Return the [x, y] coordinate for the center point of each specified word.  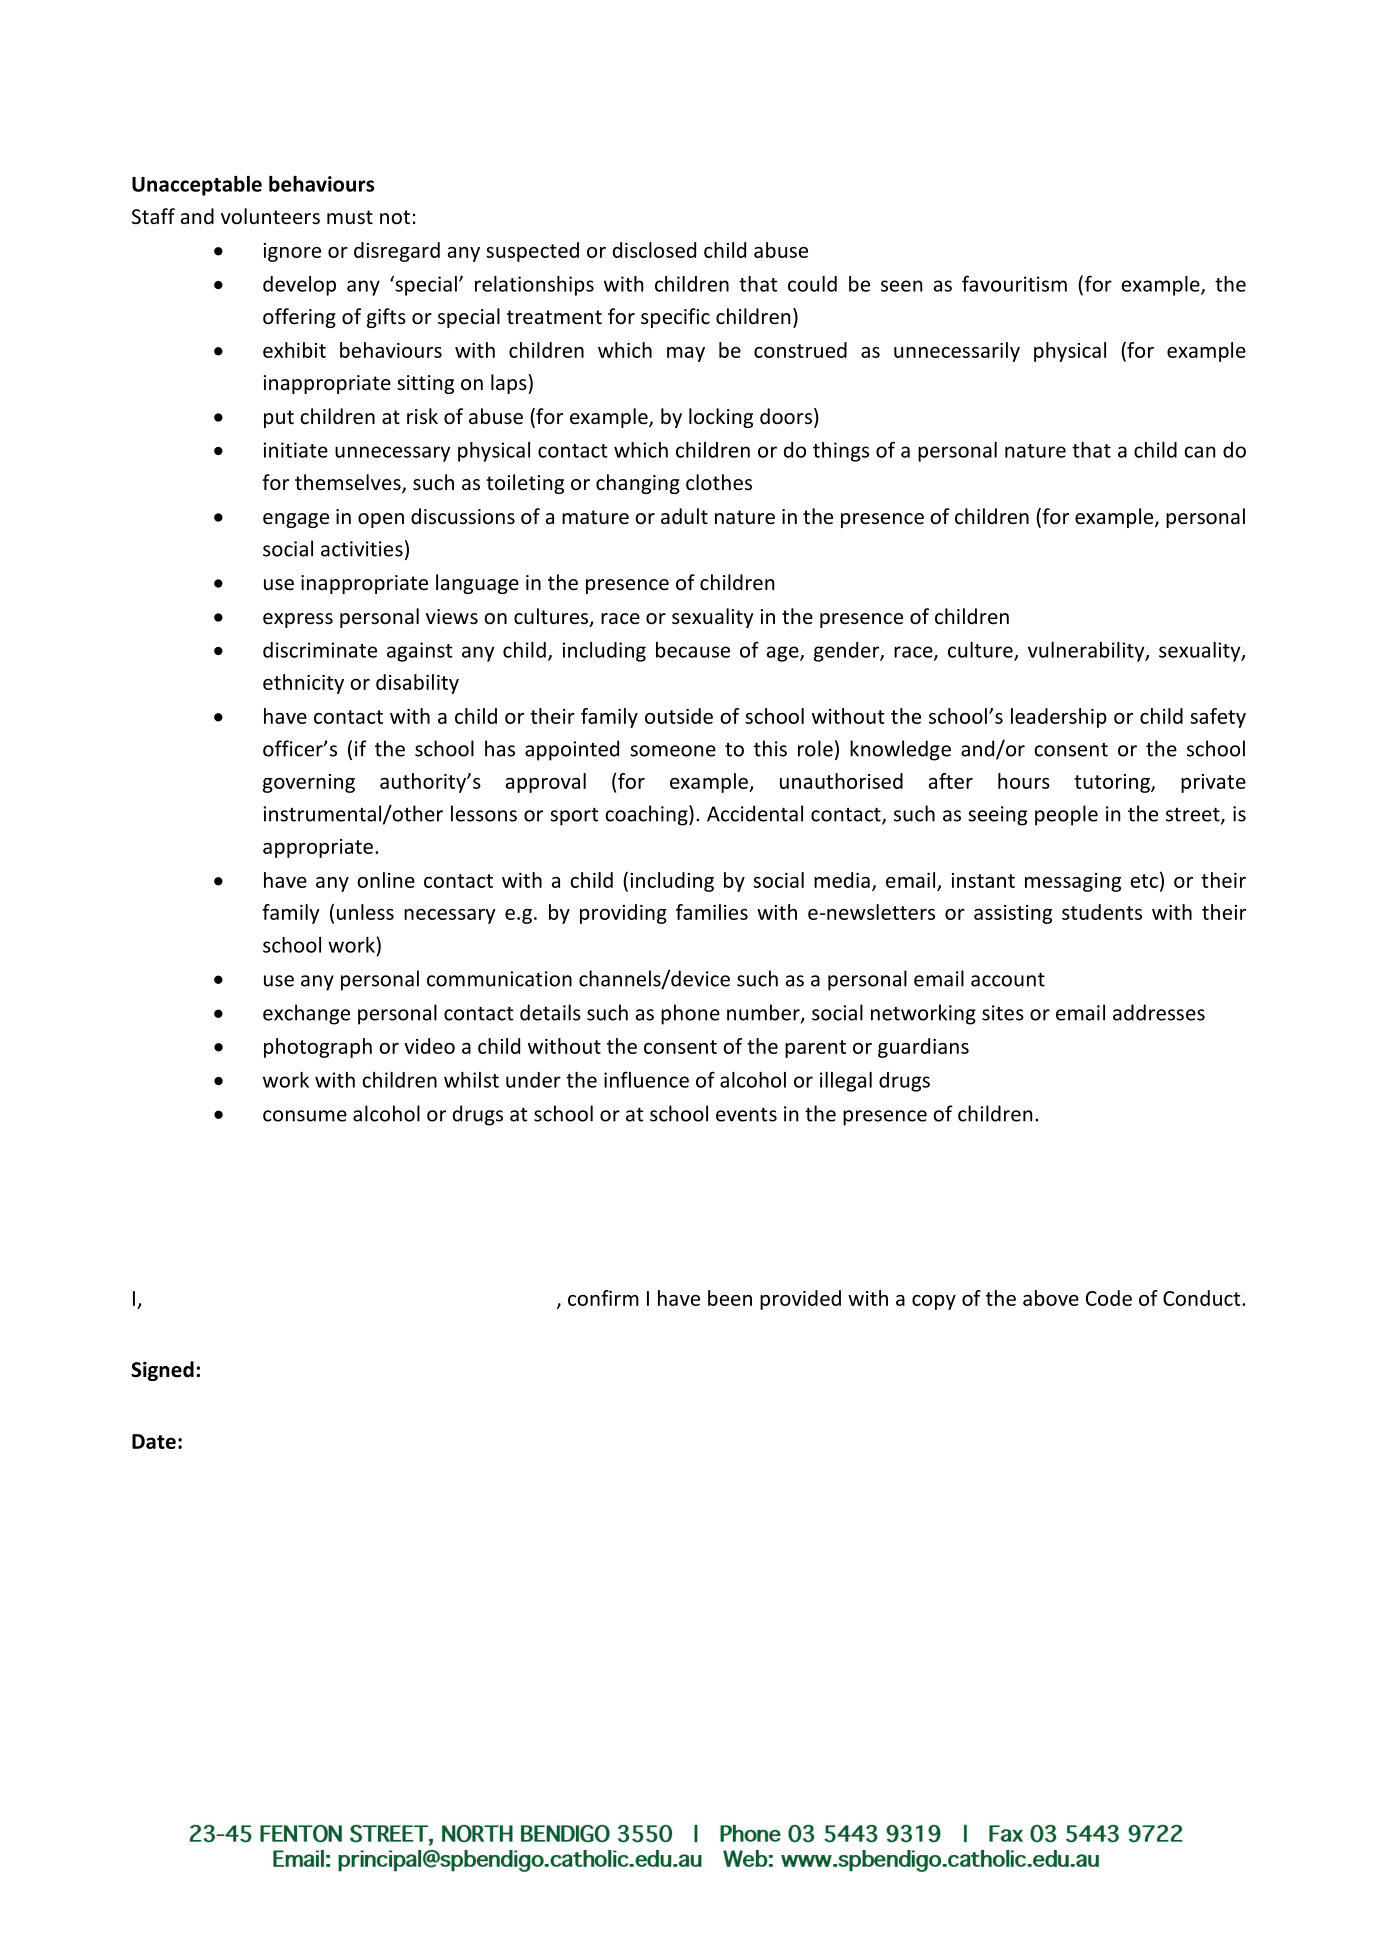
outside [679, 716]
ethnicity [303, 684]
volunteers [270, 216]
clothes [719, 482]
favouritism [1014, 283]
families [712, 912]
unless [365, 912]
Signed [162, 1371]
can [1199, 452]
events [746, 1114]
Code [1109, 1298]
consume [305, 1116]
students [1102, 912]
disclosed [654, 250]
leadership [1059, 718]
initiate [295, 450]
